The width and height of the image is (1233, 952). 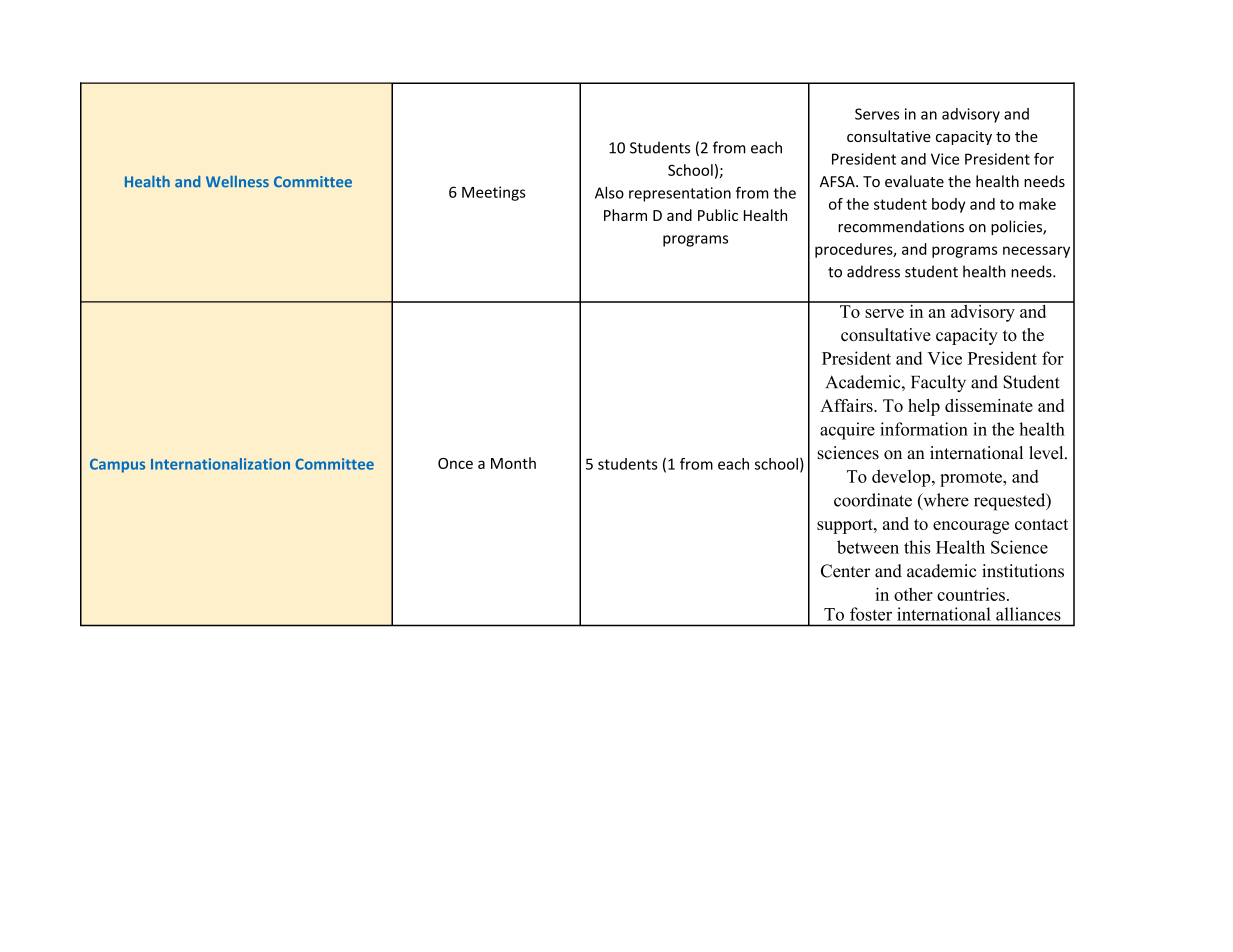 I want to click on Center, so click(x=845, y=571).
